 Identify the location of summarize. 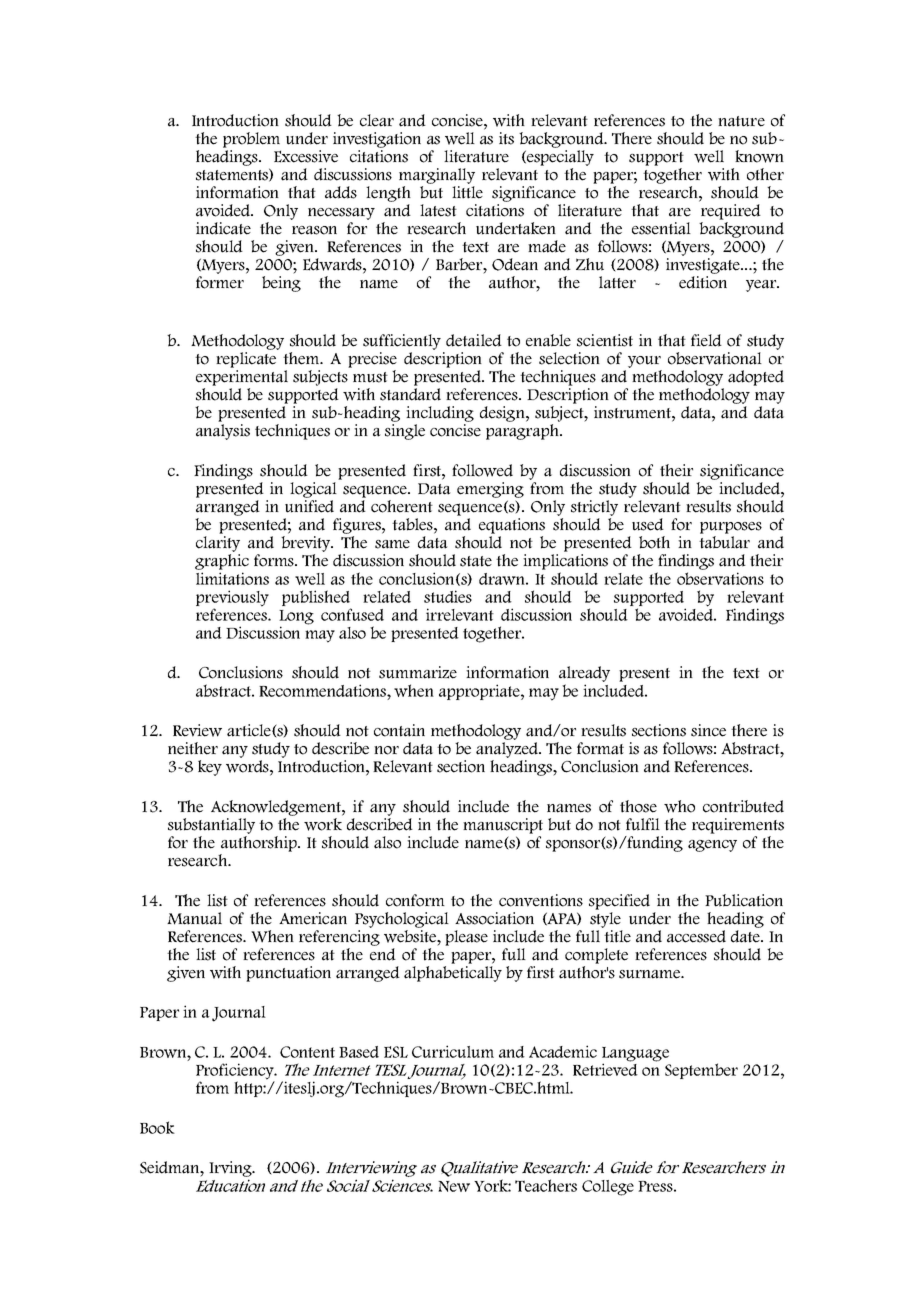
(418, 672).
